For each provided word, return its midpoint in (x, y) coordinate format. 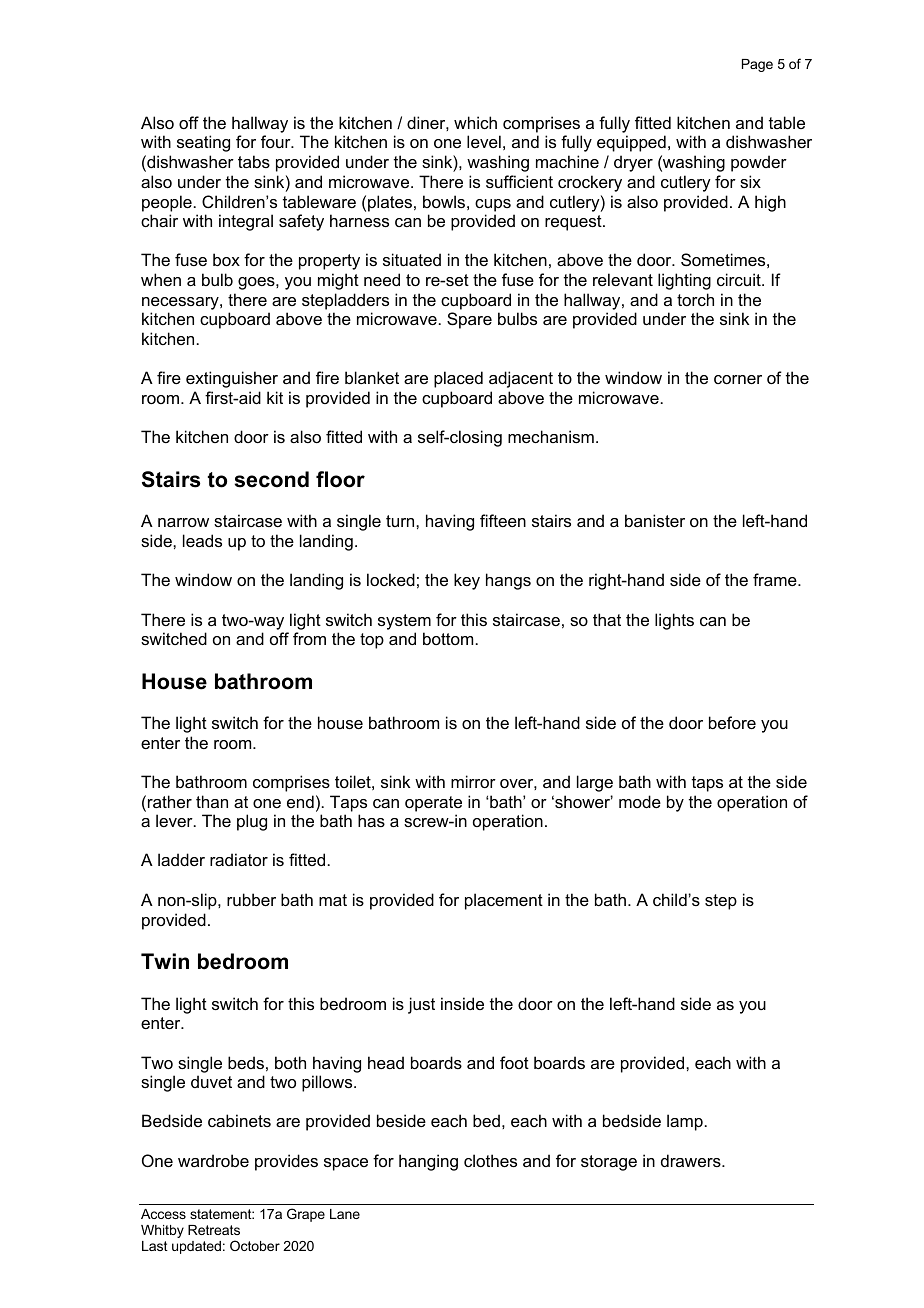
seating (203, 143)
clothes (490, 1160)
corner (738, 379)
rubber (251, 899)
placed (458, 379)
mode (640, 801)
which (475, 122)
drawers (692, 1160)
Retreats (214, 1230)
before (732, 722)
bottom (448, 638)
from (309, 638)
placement (504, 901)
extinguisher (232, 379)
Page (757, 65)
